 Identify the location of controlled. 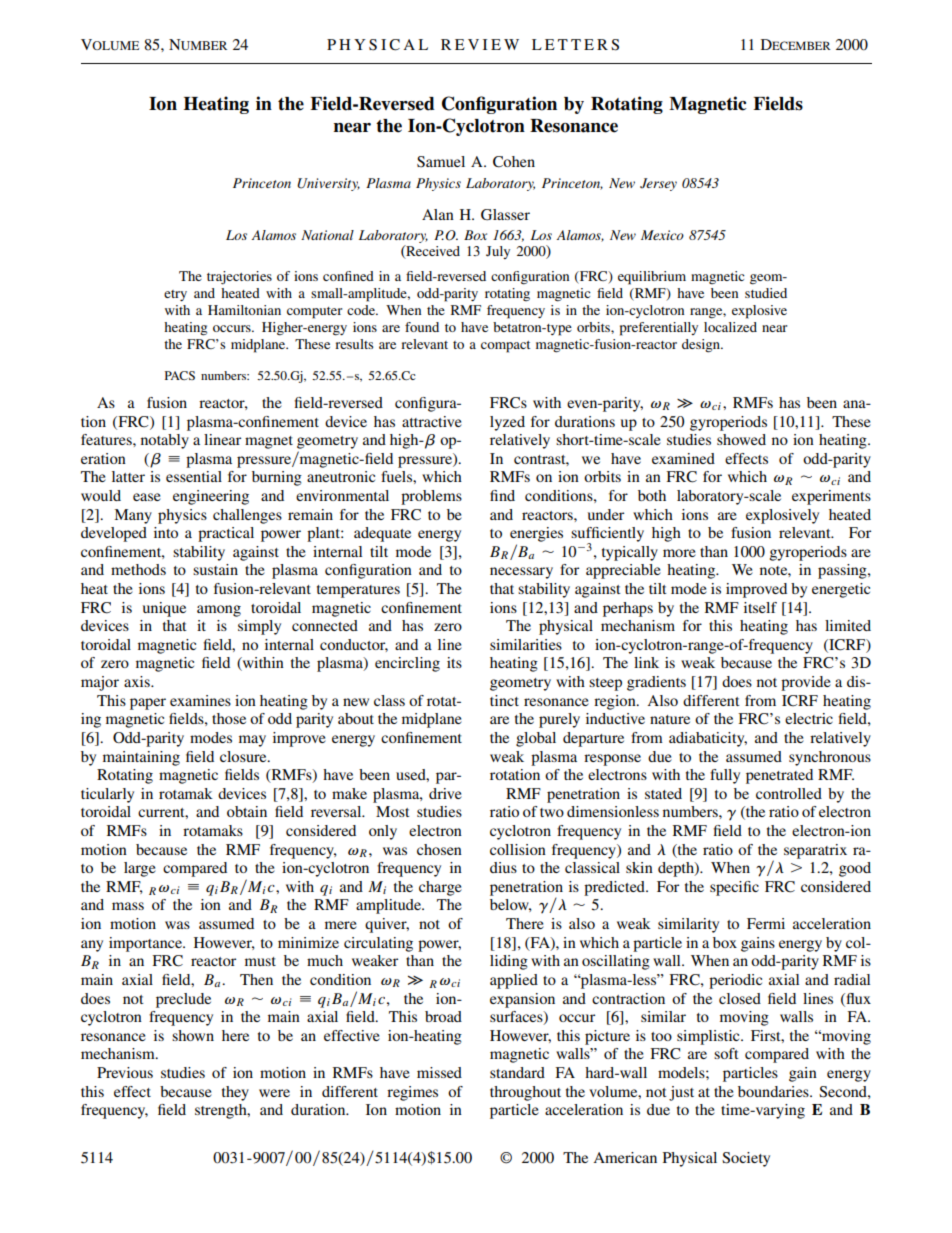
(789, 793).
